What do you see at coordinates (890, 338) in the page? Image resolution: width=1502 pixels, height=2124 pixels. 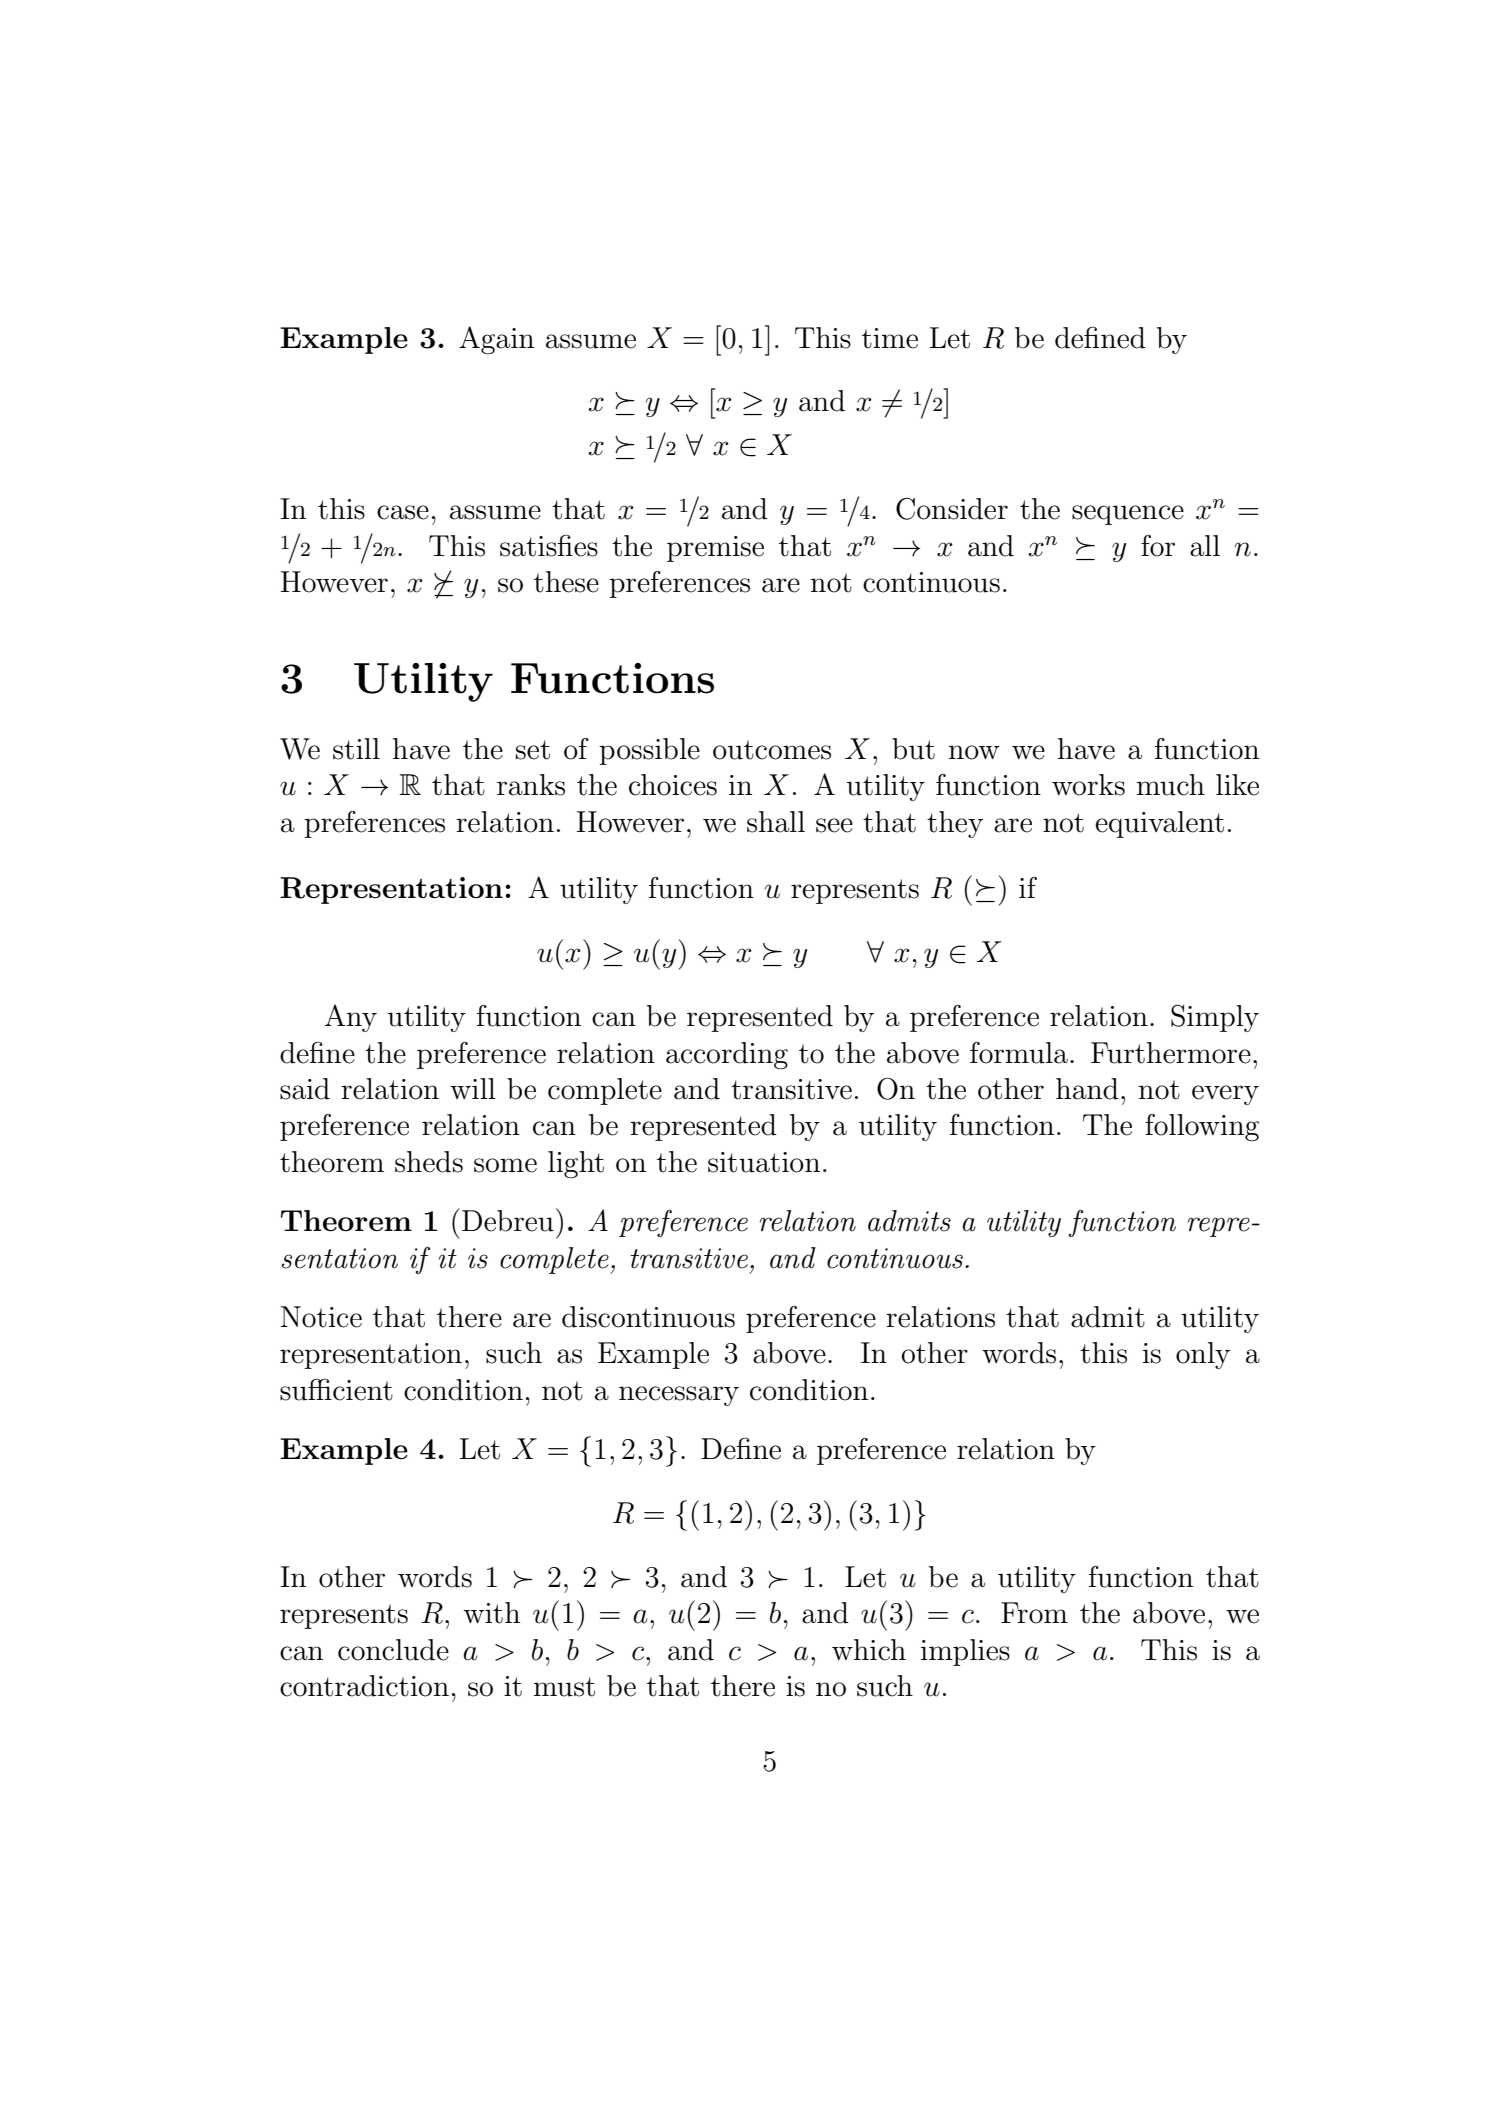 I see `time` at bounding box center [890, 338].
